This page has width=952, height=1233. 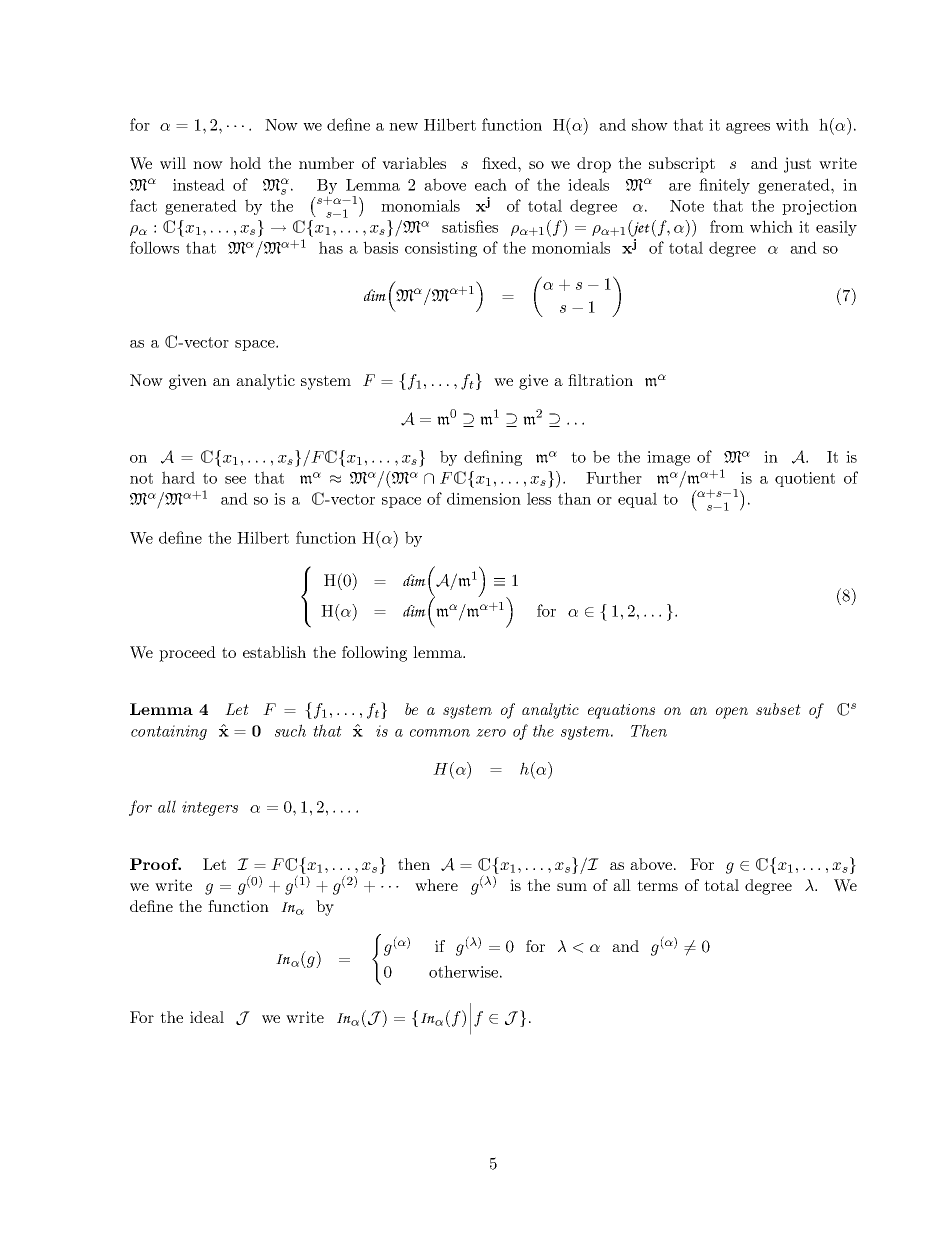 What do you see at coordinates (210, 808) in the page?
I see `integers` at bounding box center [210, 808].
